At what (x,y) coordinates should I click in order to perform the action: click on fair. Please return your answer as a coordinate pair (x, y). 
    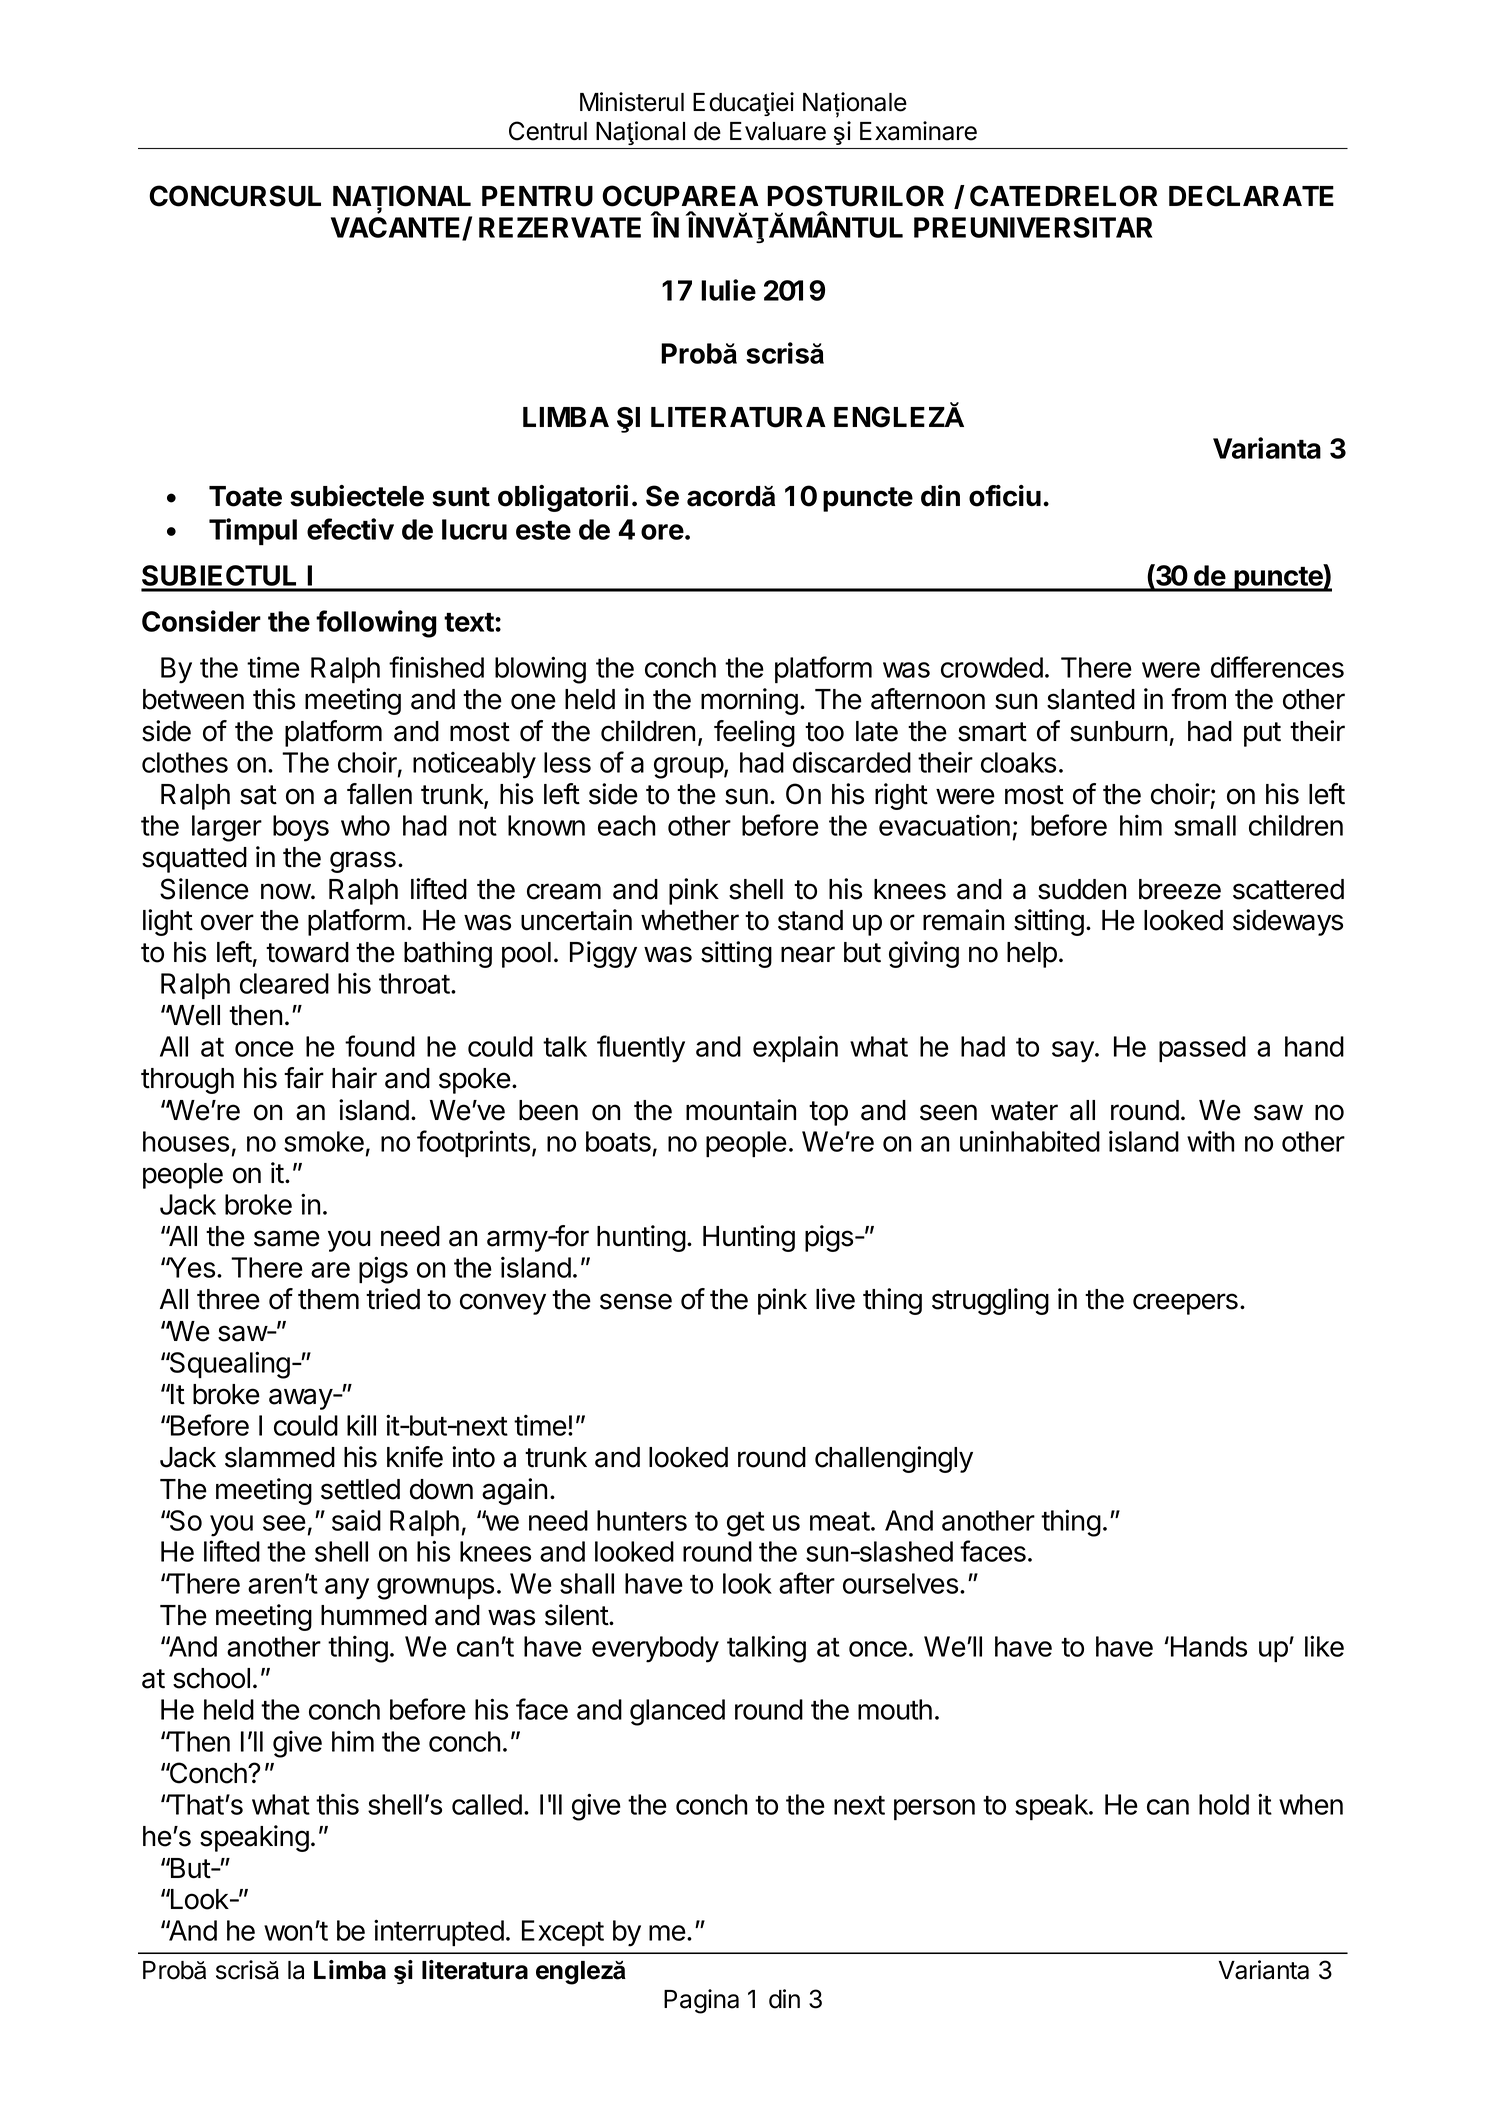
    Looking at the image, I should click on (304, 1078).
